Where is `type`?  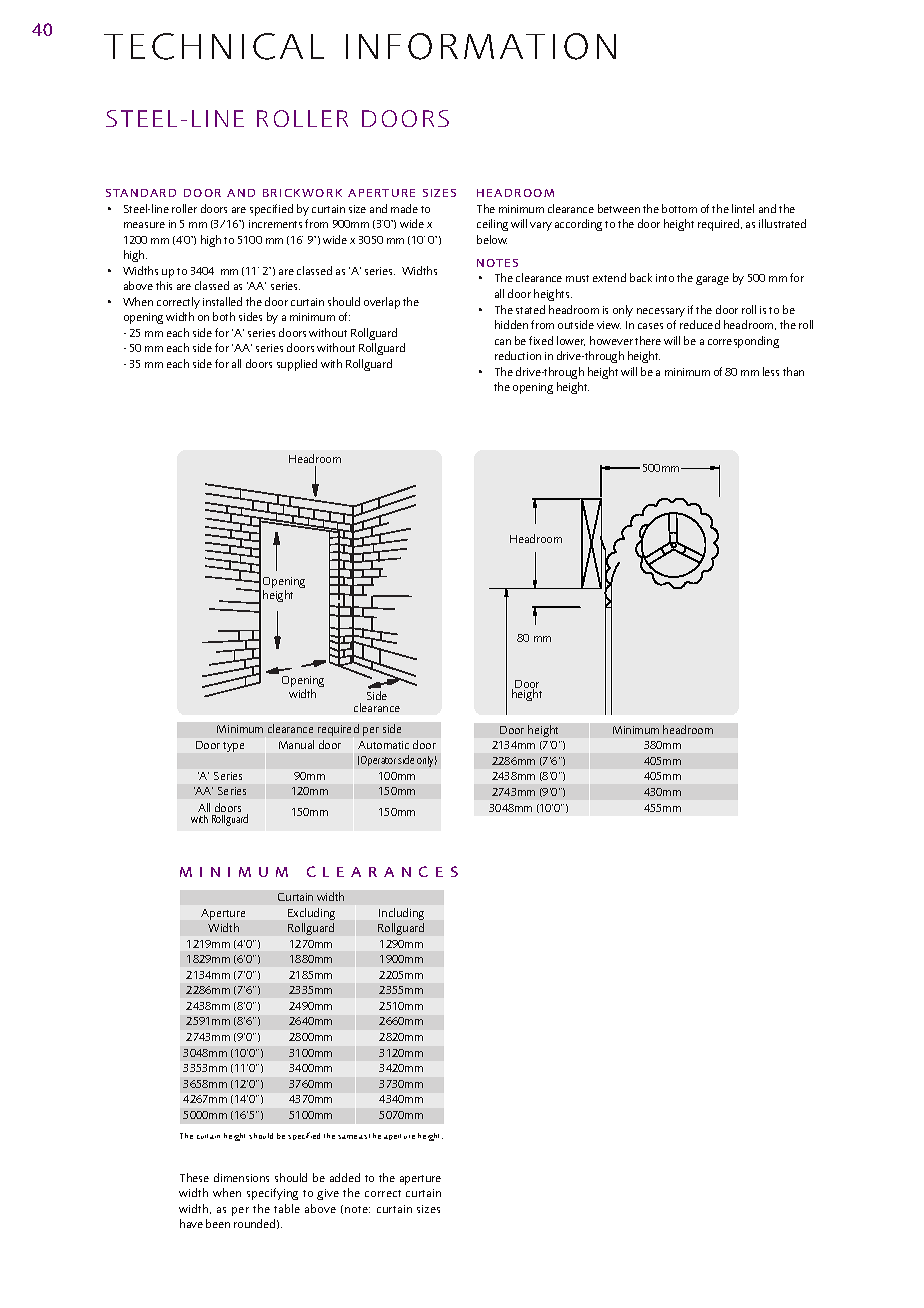
type is located at coordinates (233, 747).
